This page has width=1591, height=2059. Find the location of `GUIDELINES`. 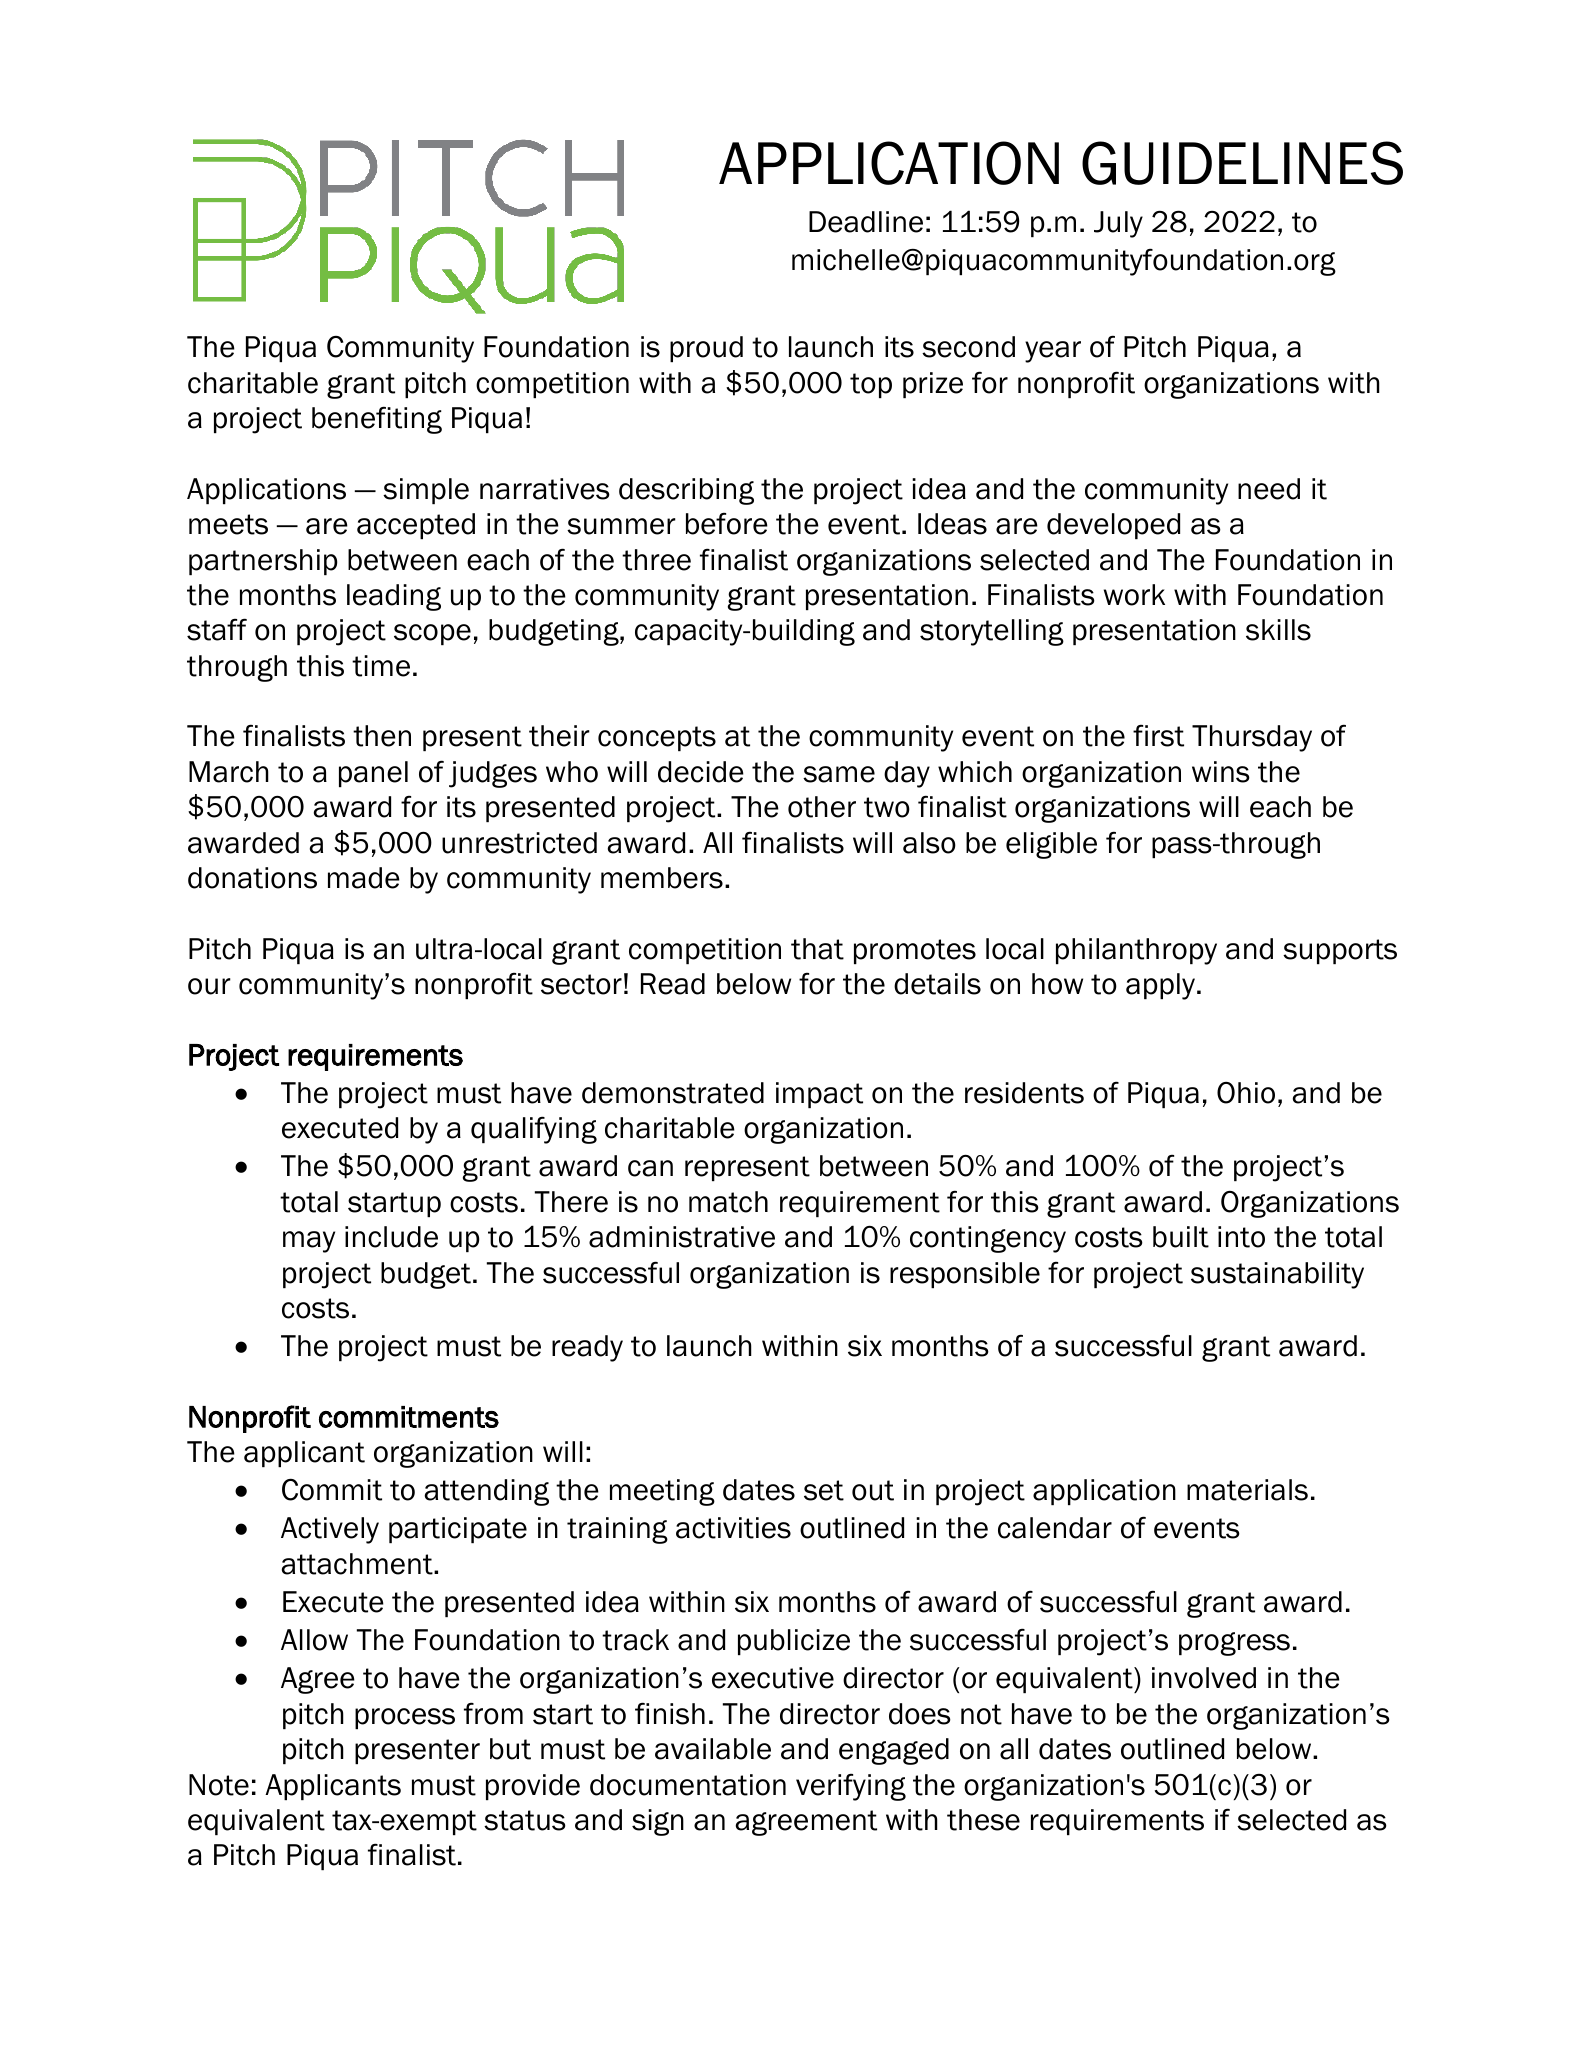

GUIDELINES is located at coordinates (1242, 163).
